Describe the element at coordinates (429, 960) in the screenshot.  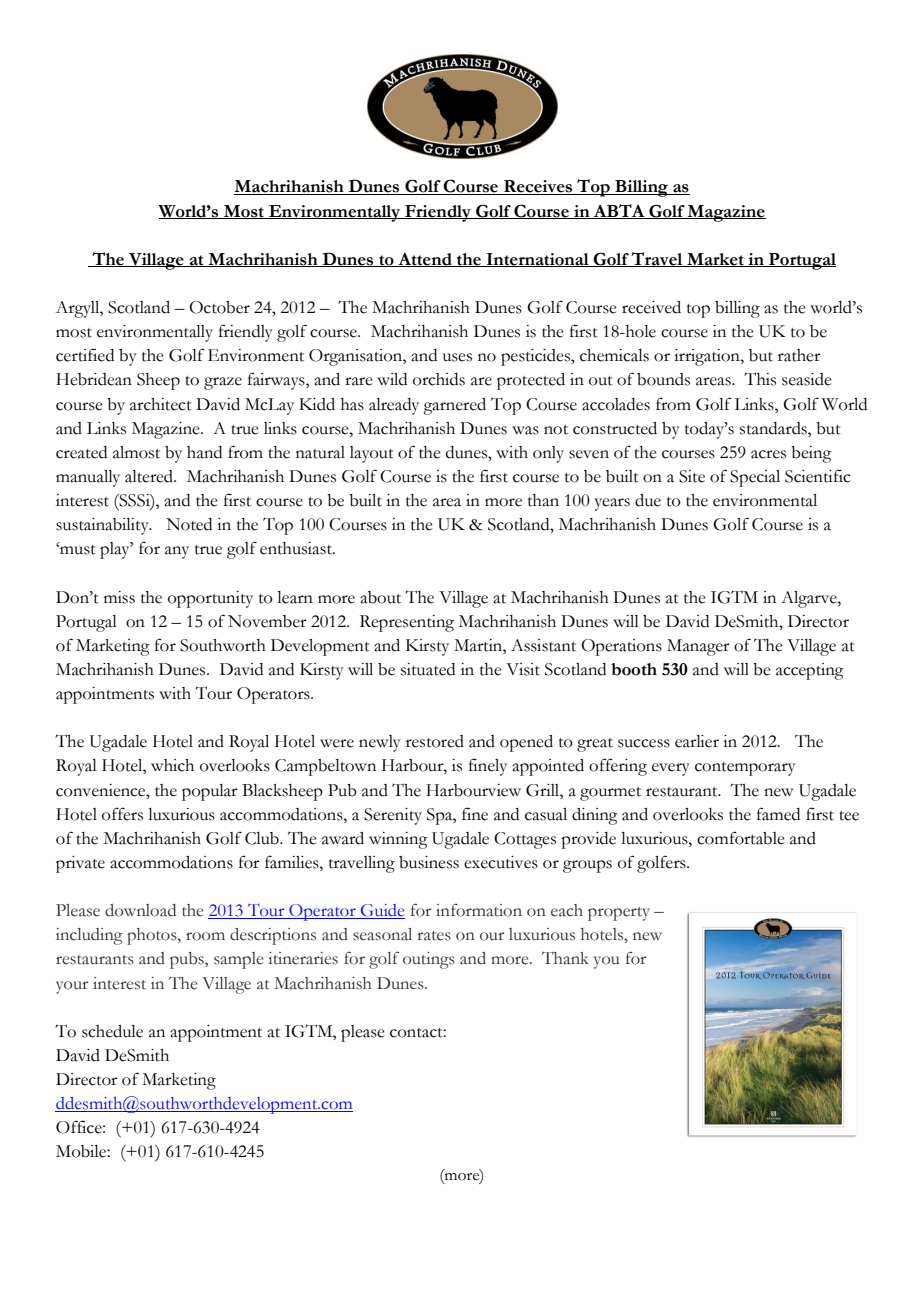
I see `outings` at that location.
